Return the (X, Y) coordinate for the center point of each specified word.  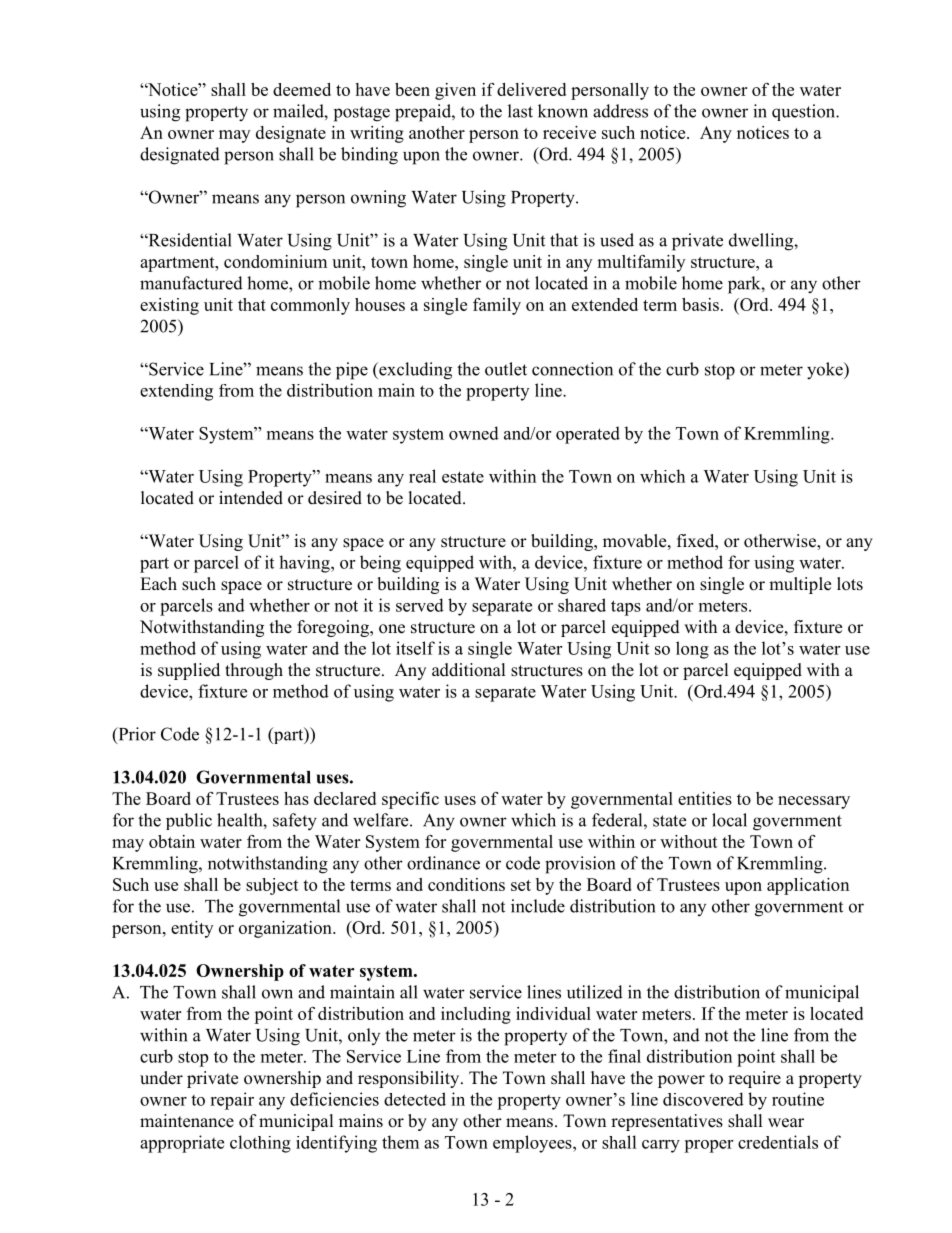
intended (251, 498)
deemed (302, 89)
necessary (814, 802)
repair (232, 1101)
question (805, 112)
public (189, 821)
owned (474, 433)
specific (410, 800)
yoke (826, 371)
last (520, 111)
